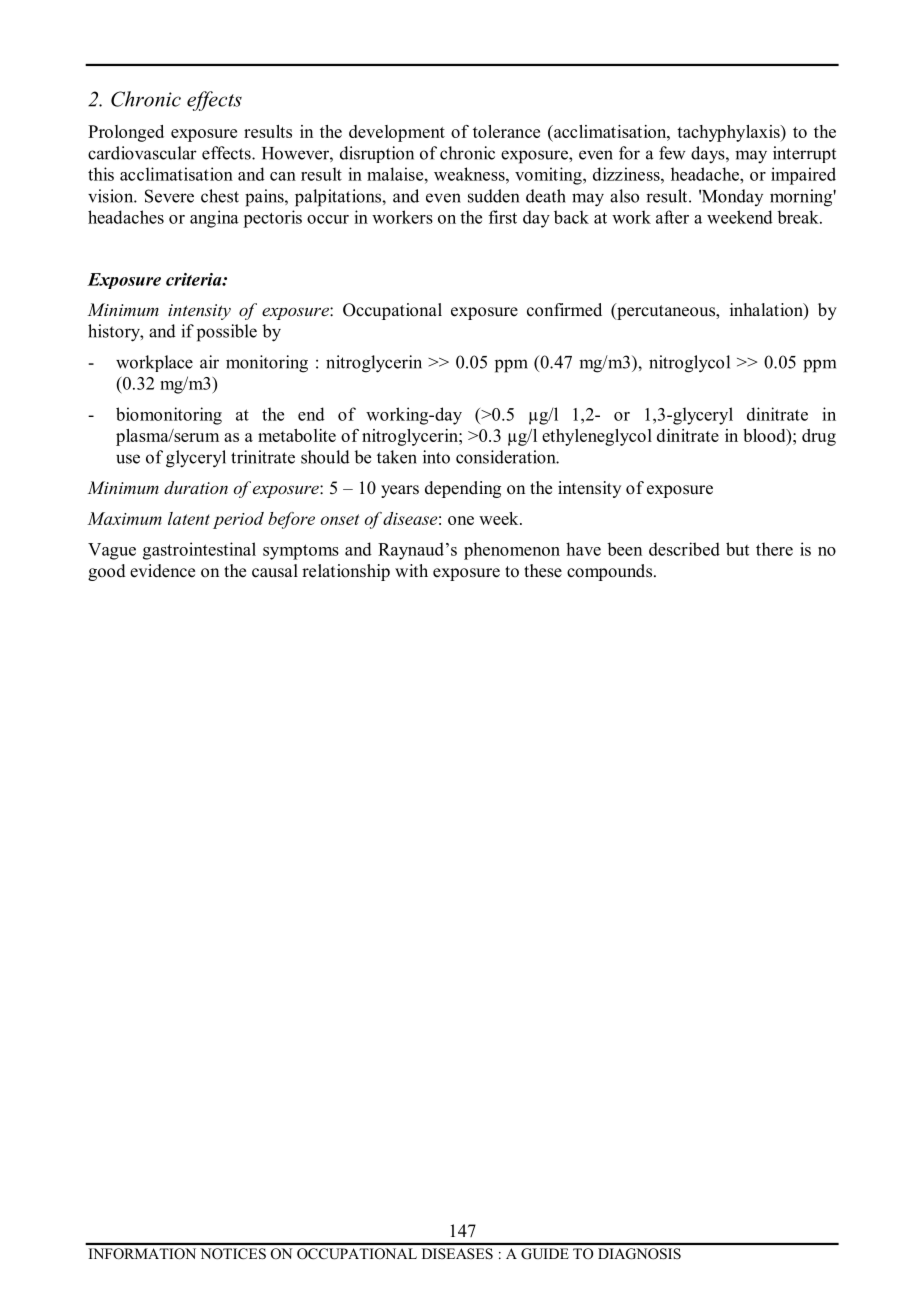 Image resolution: width=924 pixels, height=1307 pixels. Describe the element at coordinates (672, 153) in the screenshot. I see `few` at that location.
